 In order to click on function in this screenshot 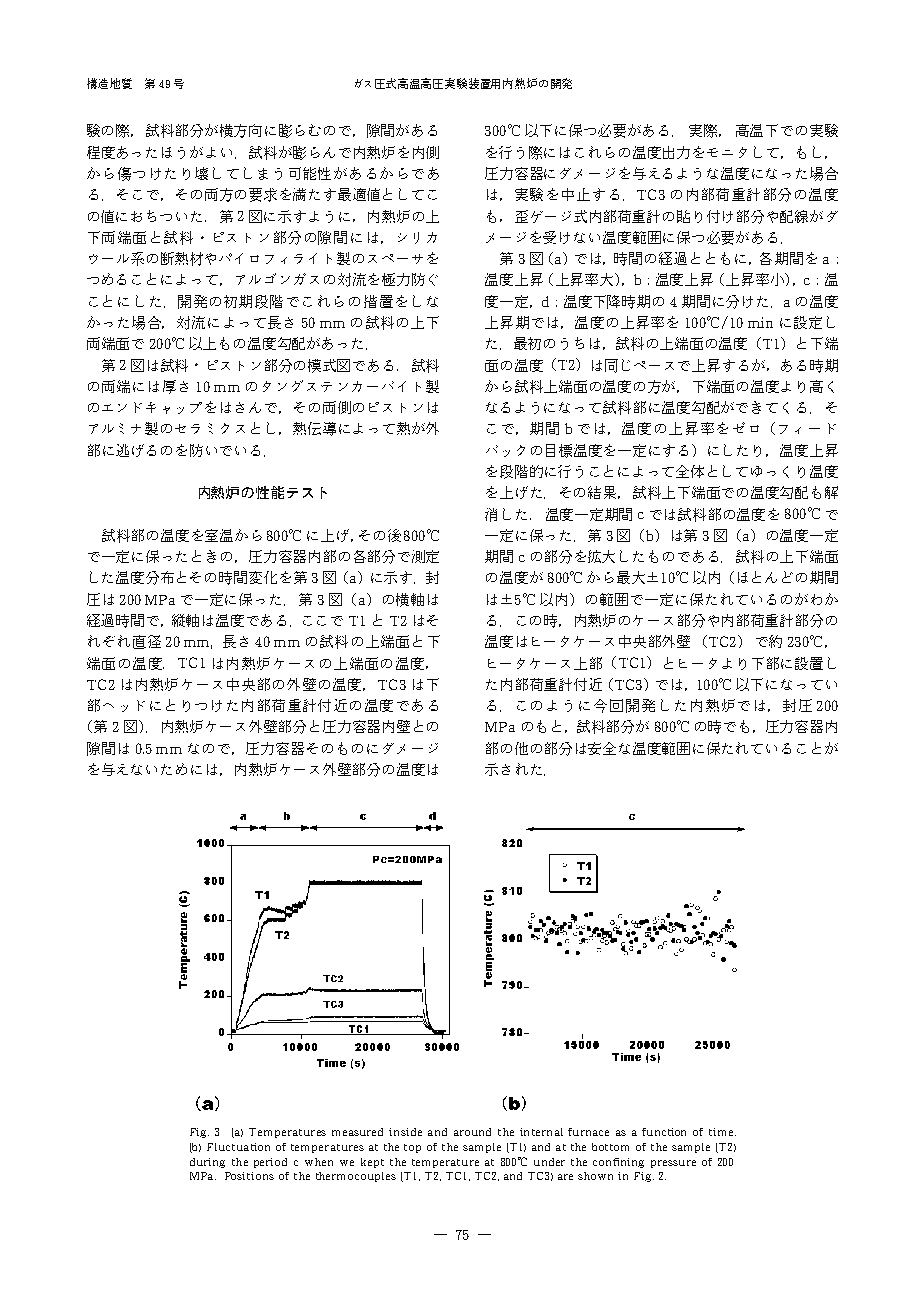, I will do `click(664, 1132)`.
